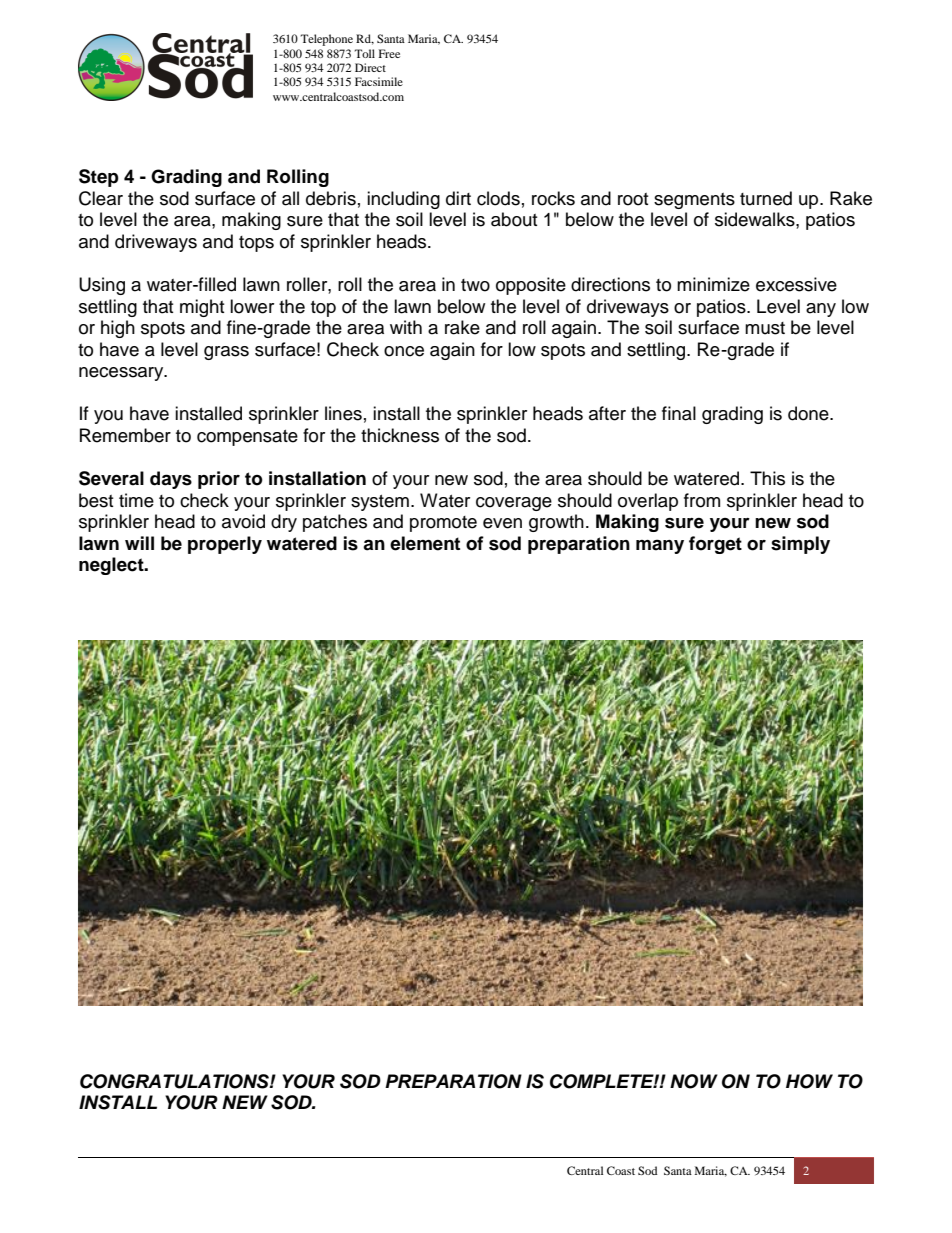 The height and width of the screenshot is (1233, 952). What do you see at coordinates (326, 40) in the screenshot?
I see `Telephone` at bounding box center [326, 40].
